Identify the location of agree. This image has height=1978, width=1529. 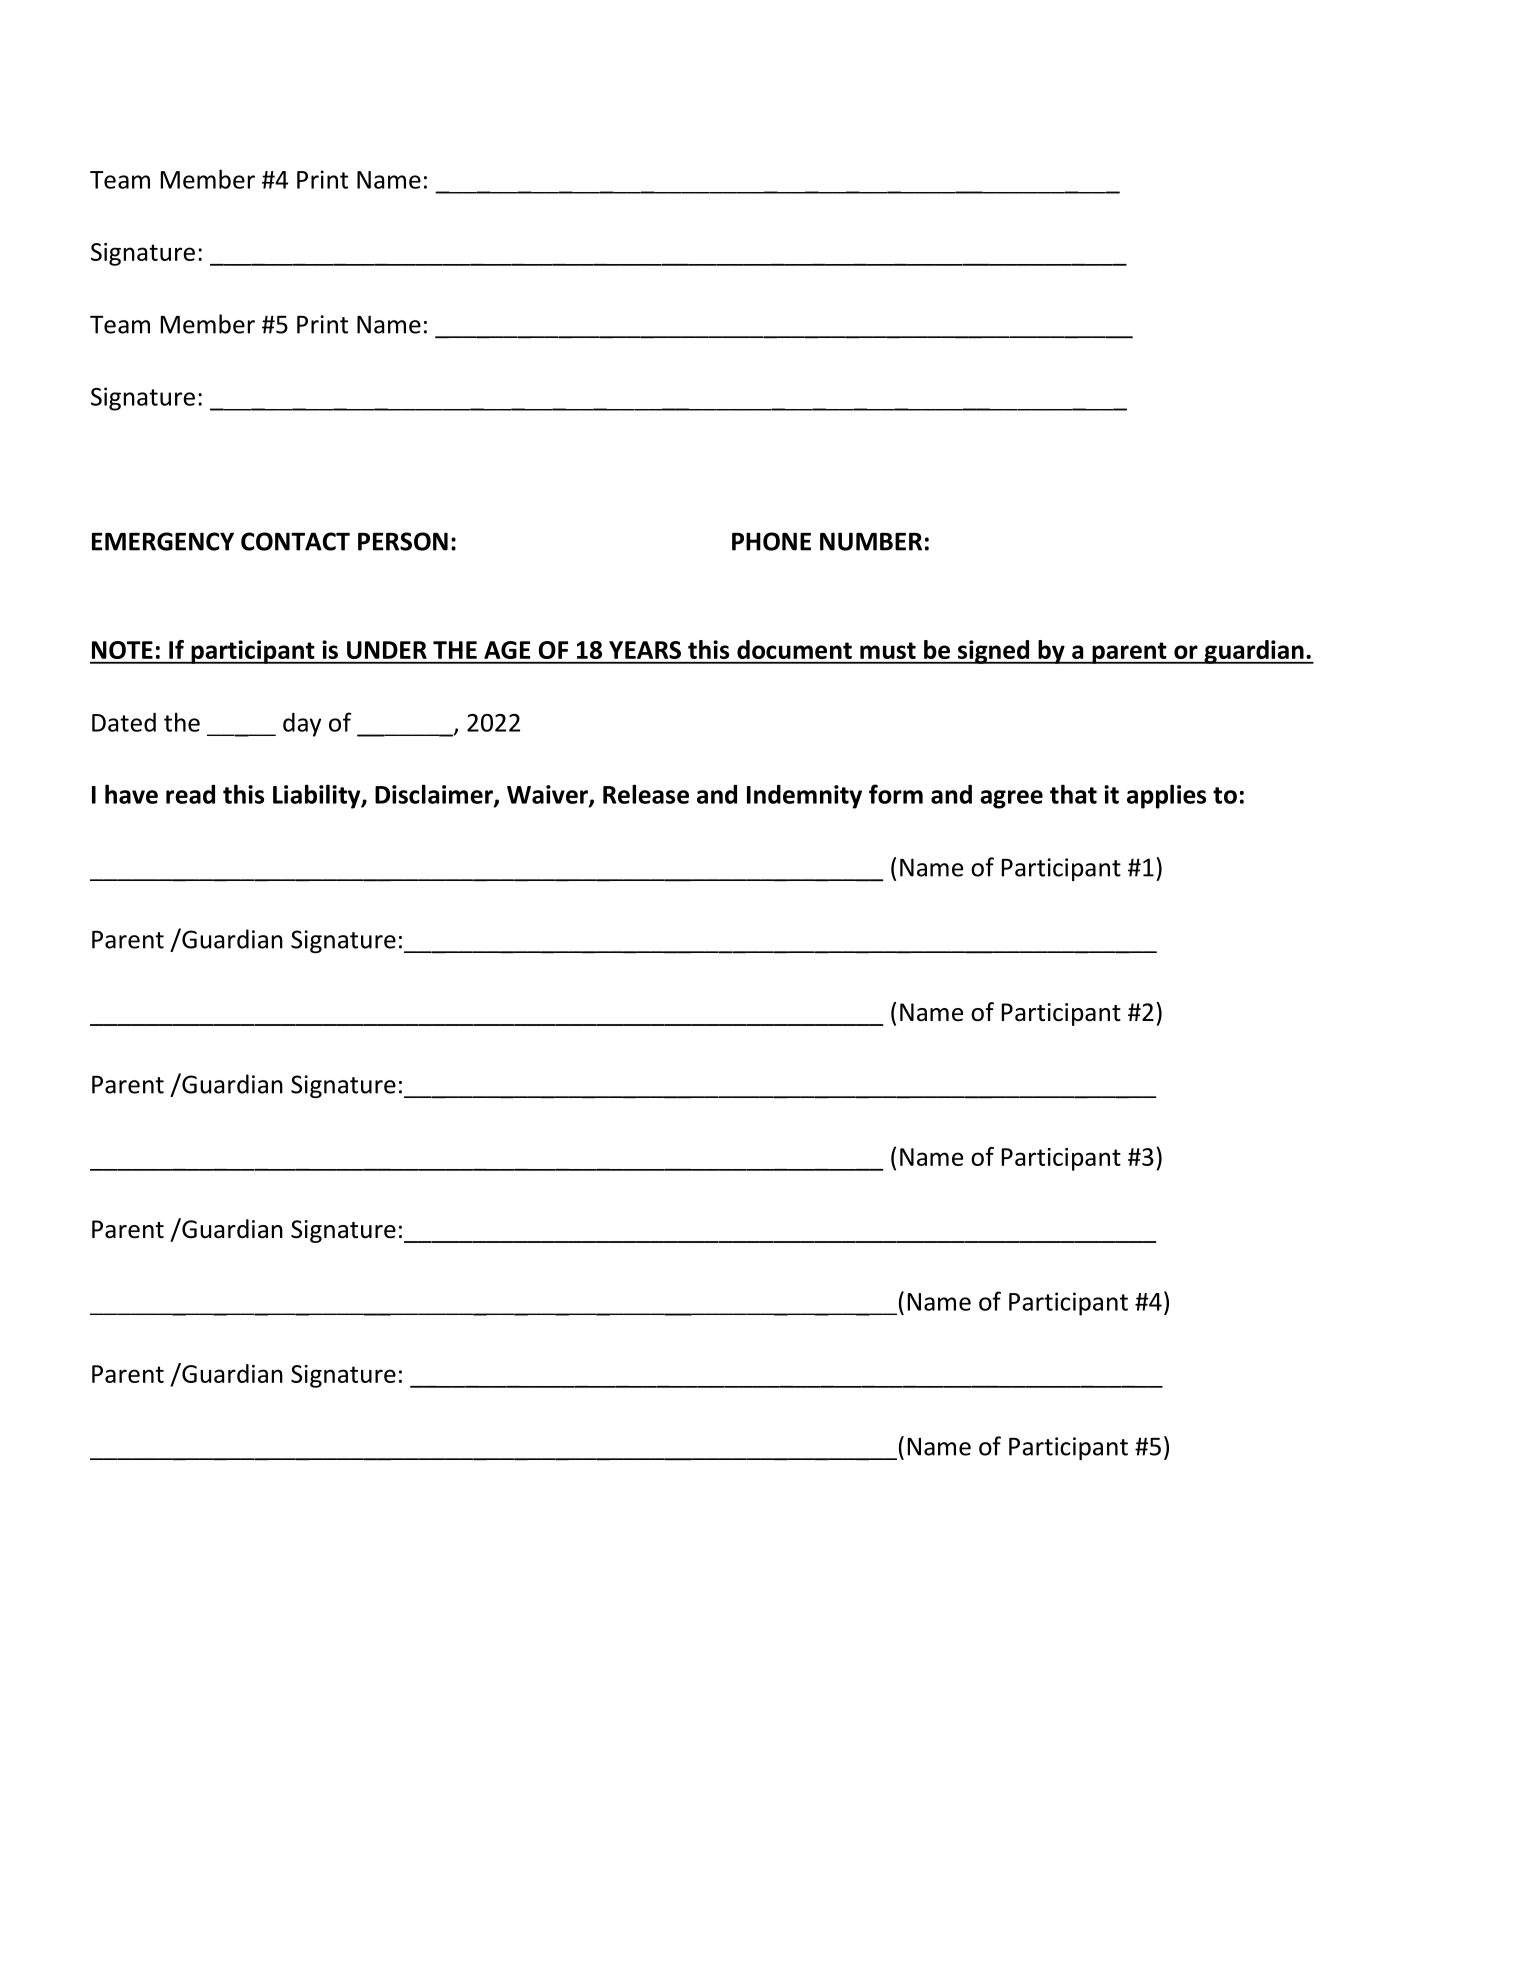
(1011, 799).
